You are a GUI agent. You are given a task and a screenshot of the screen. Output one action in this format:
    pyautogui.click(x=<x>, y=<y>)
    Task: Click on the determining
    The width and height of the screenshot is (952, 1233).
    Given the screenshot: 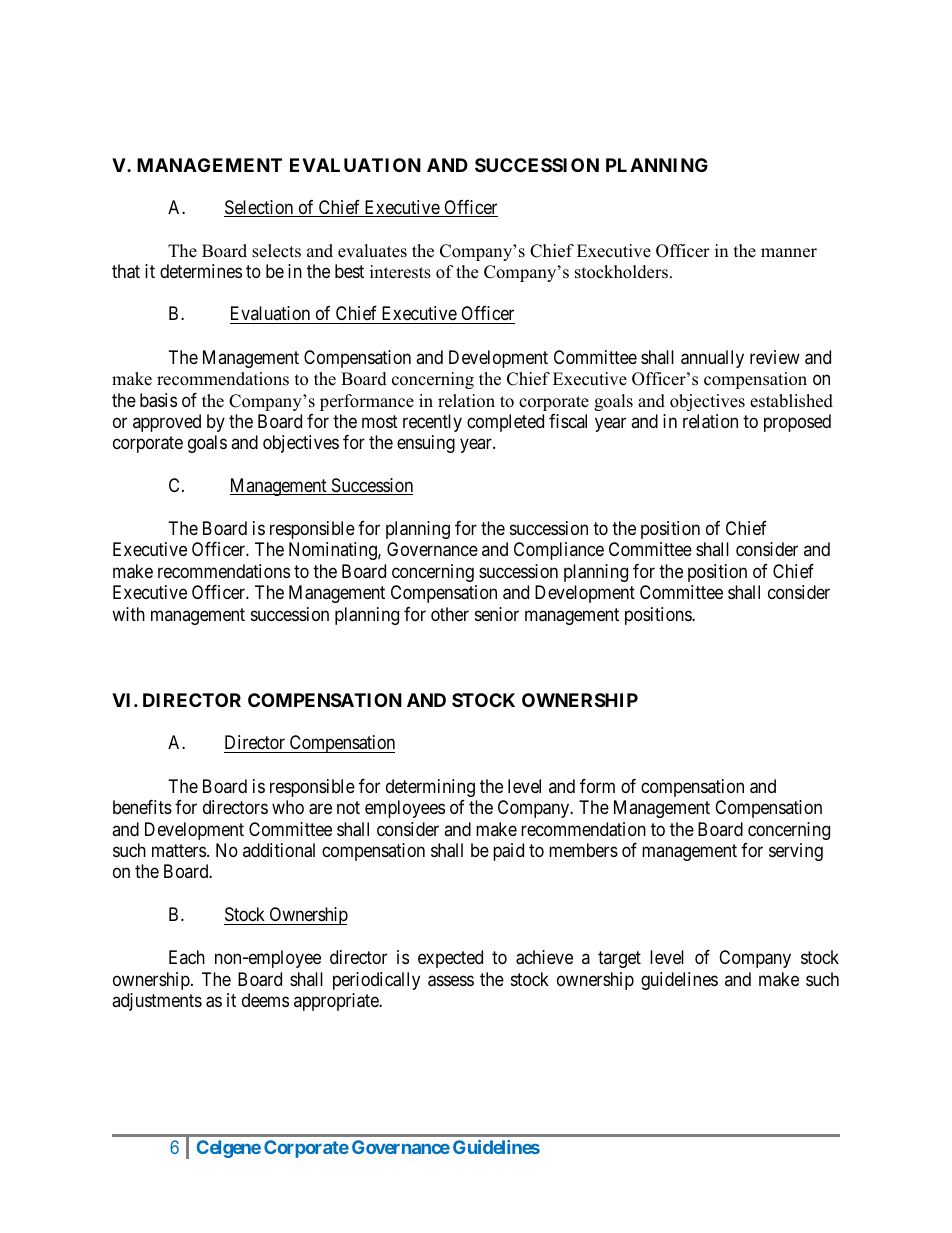 What is the action you would take?
    pyautogui.click(x=430, y=788)
